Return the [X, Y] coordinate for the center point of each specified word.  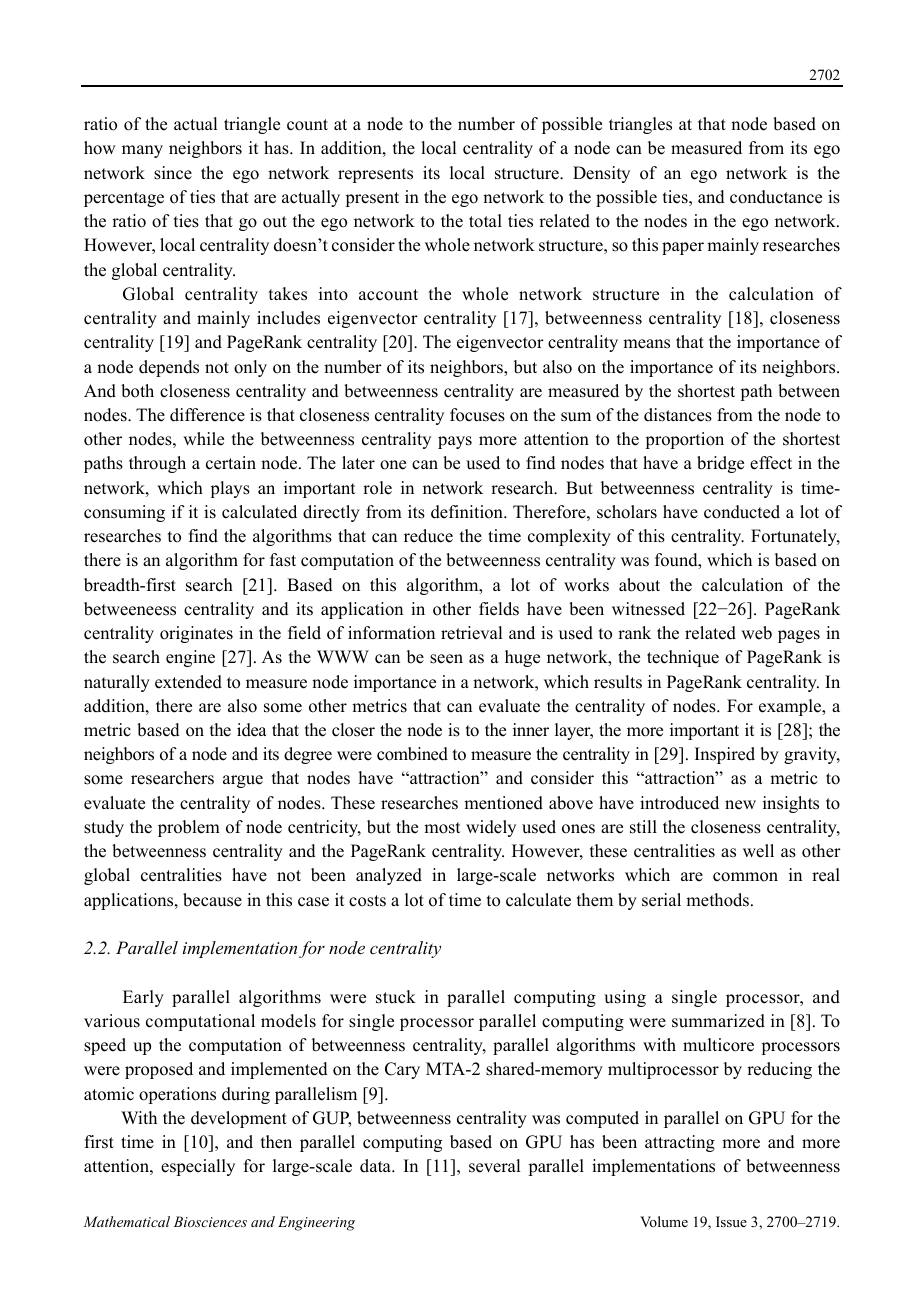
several [494, 1166]
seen [446, 659]
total [485, 221]
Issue [731, 1221]
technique [683, 658]
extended [188, 682]
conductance [776, 197]
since [173, 173]
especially [198, 1167]
